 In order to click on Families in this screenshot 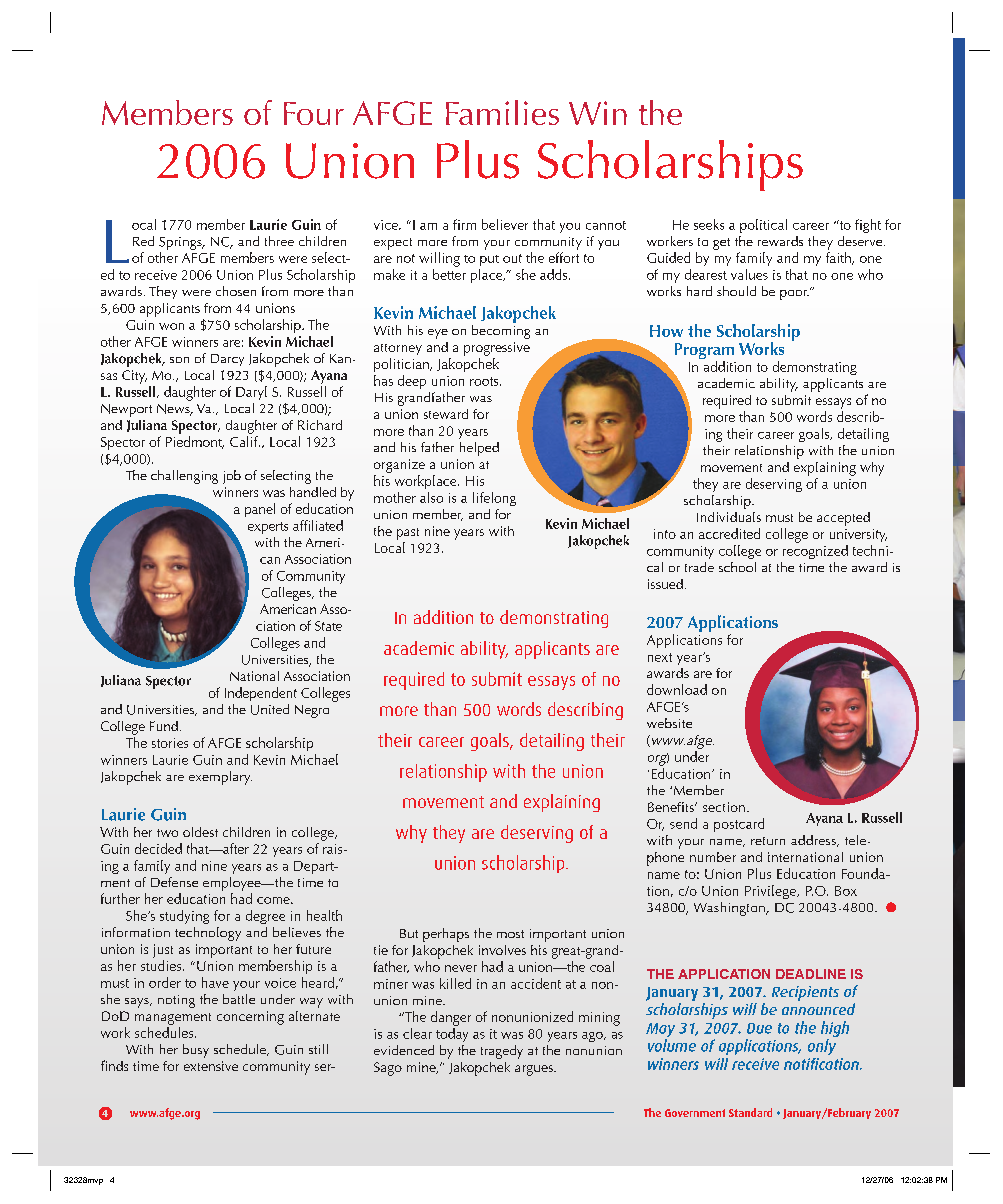, I will do `click(502, 112)`.
